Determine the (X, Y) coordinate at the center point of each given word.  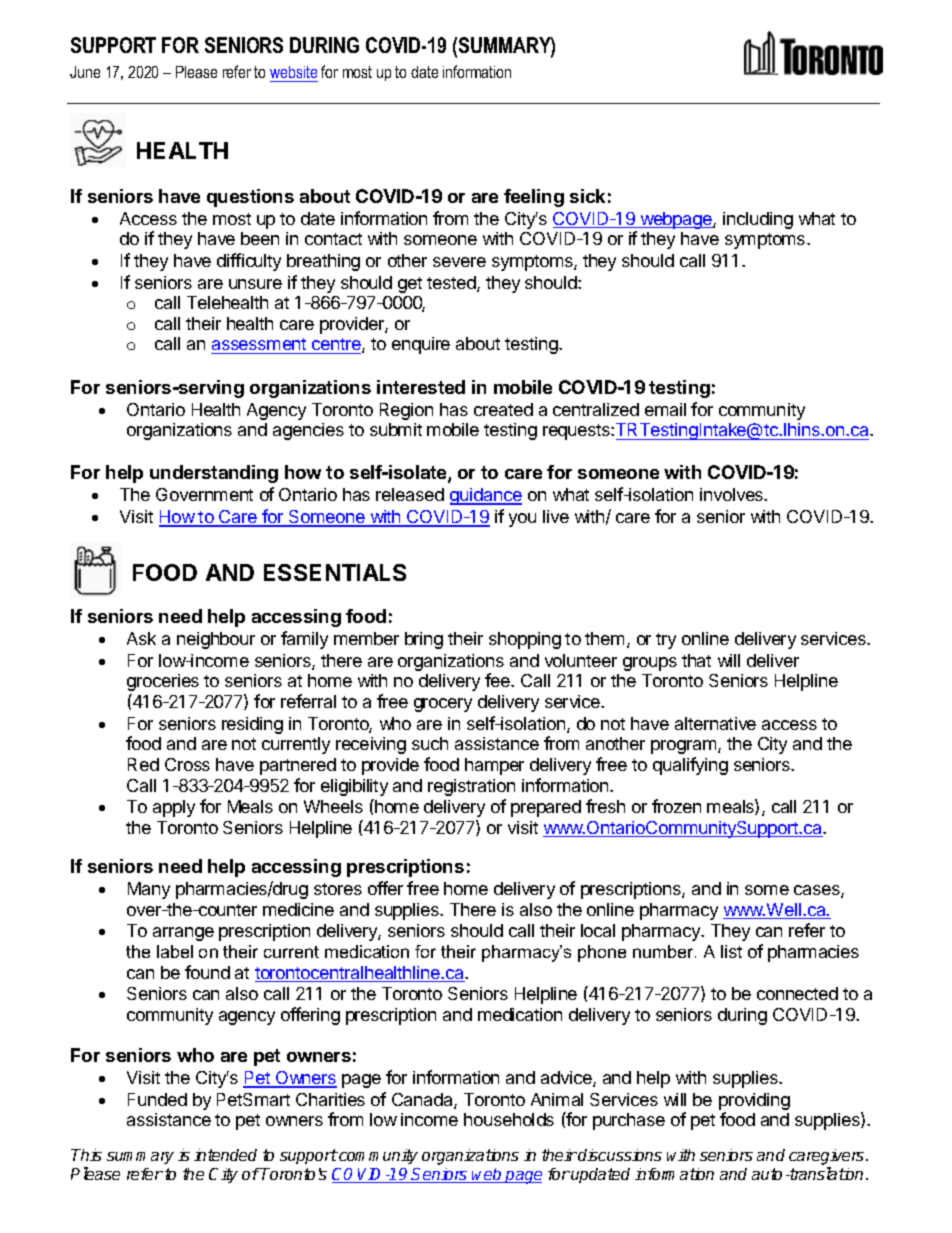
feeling (534, 198)
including (758, 220)
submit (396, 429)
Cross (187, 764)
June (85, 72)
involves (733, 494)
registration (471, 787)
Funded (157, 1099)
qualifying (690, 766)
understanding (214, 474)
